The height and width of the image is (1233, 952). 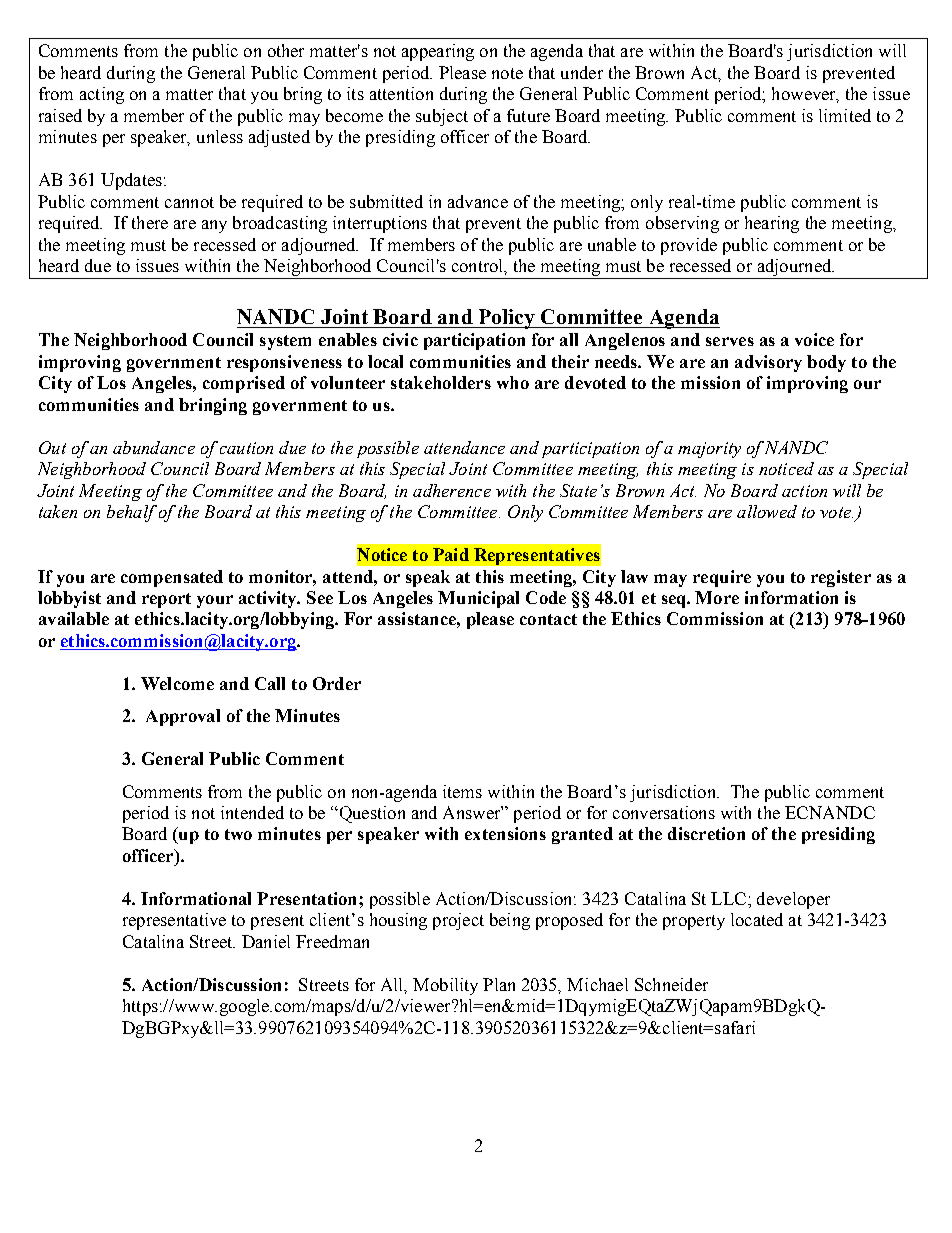 What do you see at coordinates (441, 382) in the image?
I see `stakeholders` at bounding box center [441, 382].
